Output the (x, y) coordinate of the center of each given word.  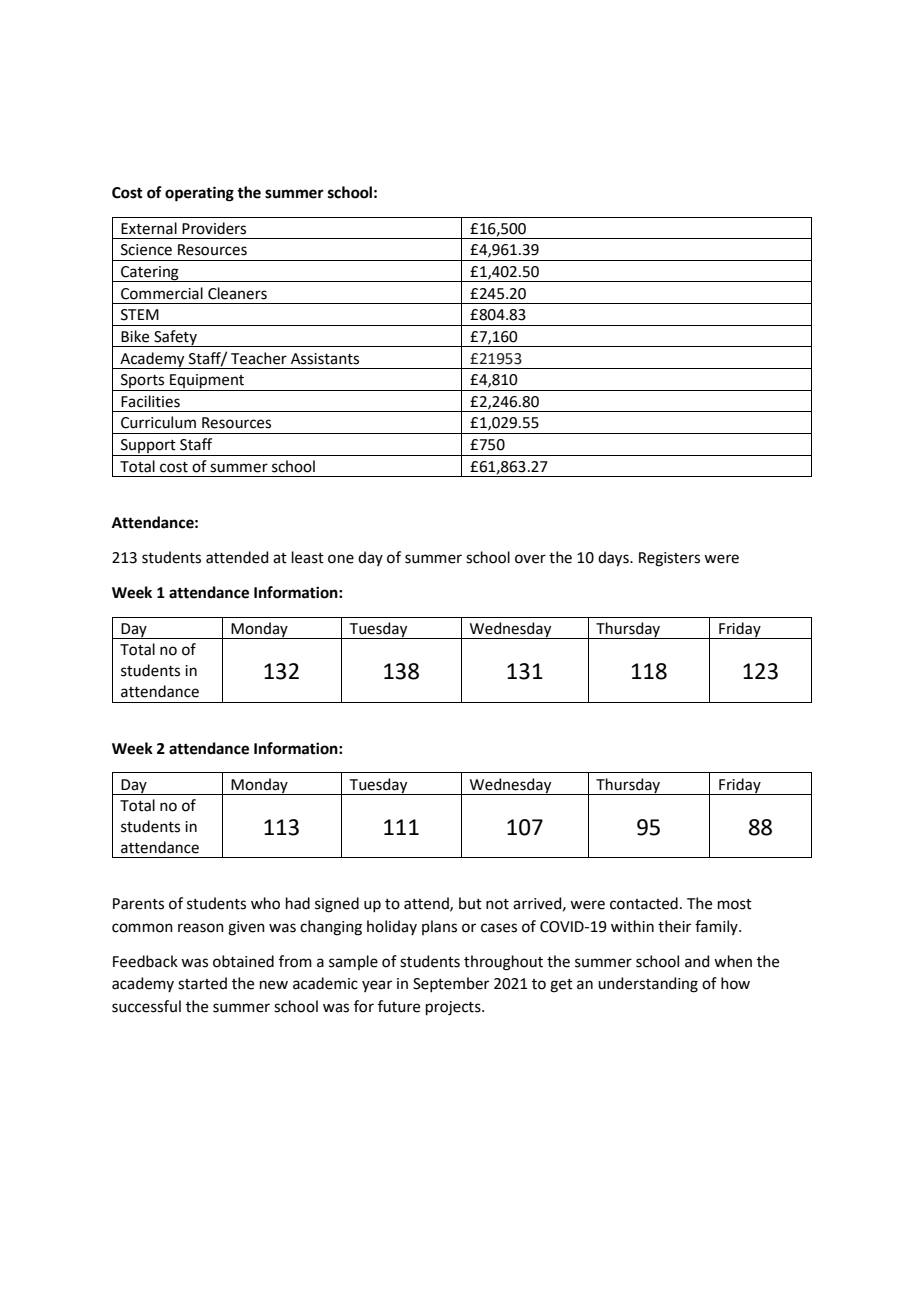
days (614, 559)
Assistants (325, 359)
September (451, 984)
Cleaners (237, 293)
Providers (214, 228)
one (341, 559)
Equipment (207, 382)
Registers (669, 559)
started (202, 983)
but (470, 903)
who (265, 903)
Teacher (259, 358)
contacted (644, 903)
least (308, 557)
